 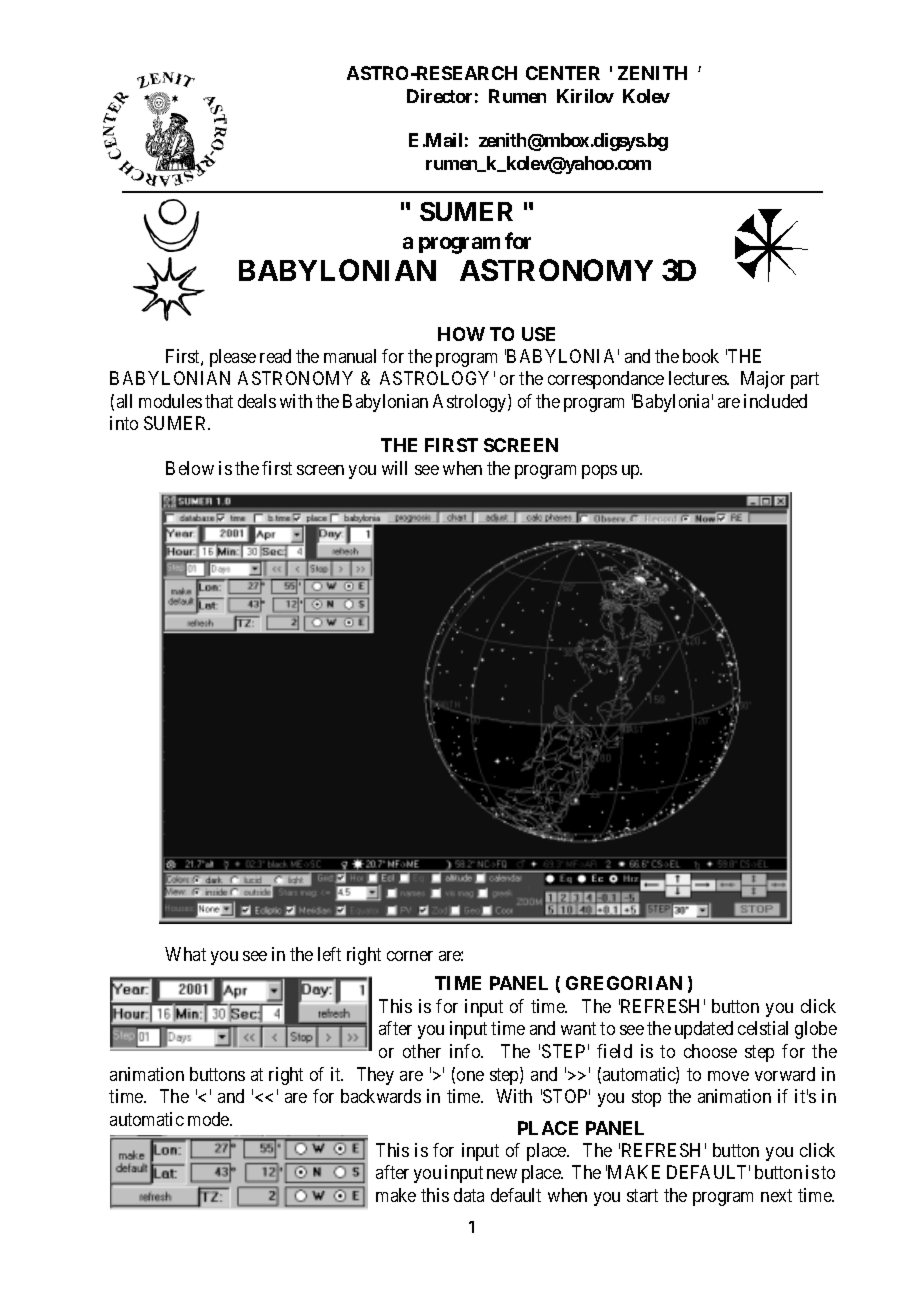 I want to click on read, so click(x=275, y=356).
